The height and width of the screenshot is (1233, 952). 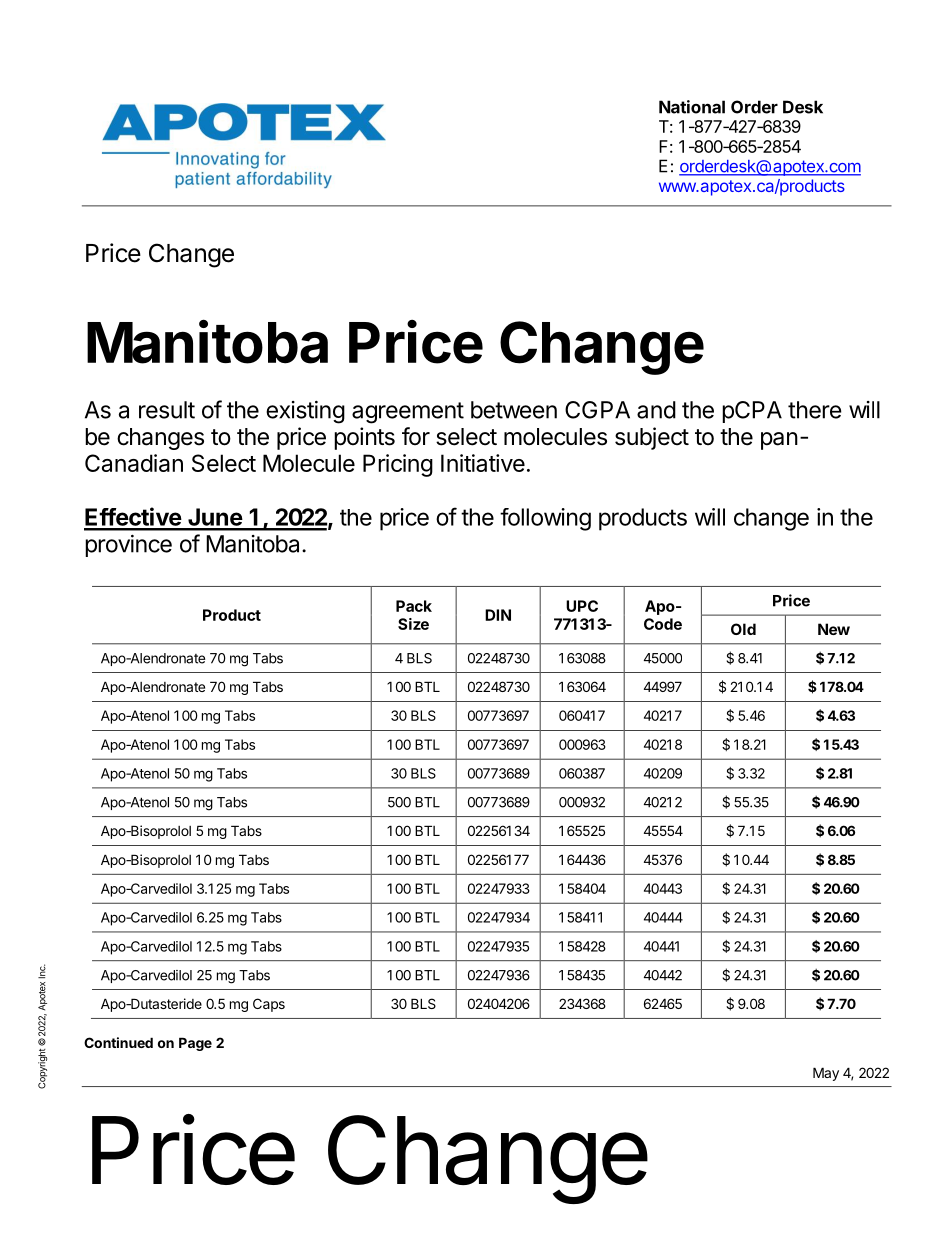 I want to click on May, so click(x=826, y=1074).
